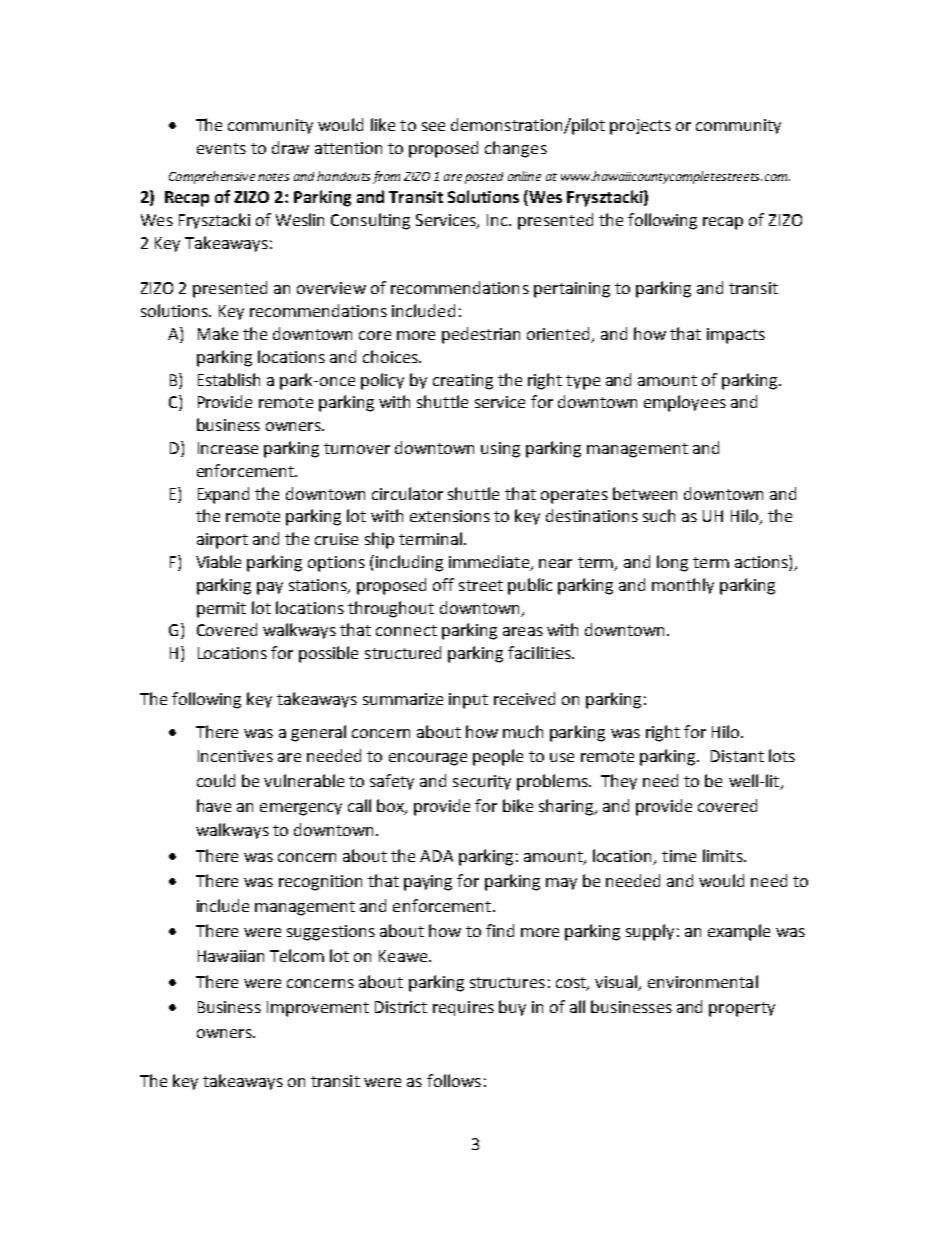  I want to click on changes, so click(516, 149).
